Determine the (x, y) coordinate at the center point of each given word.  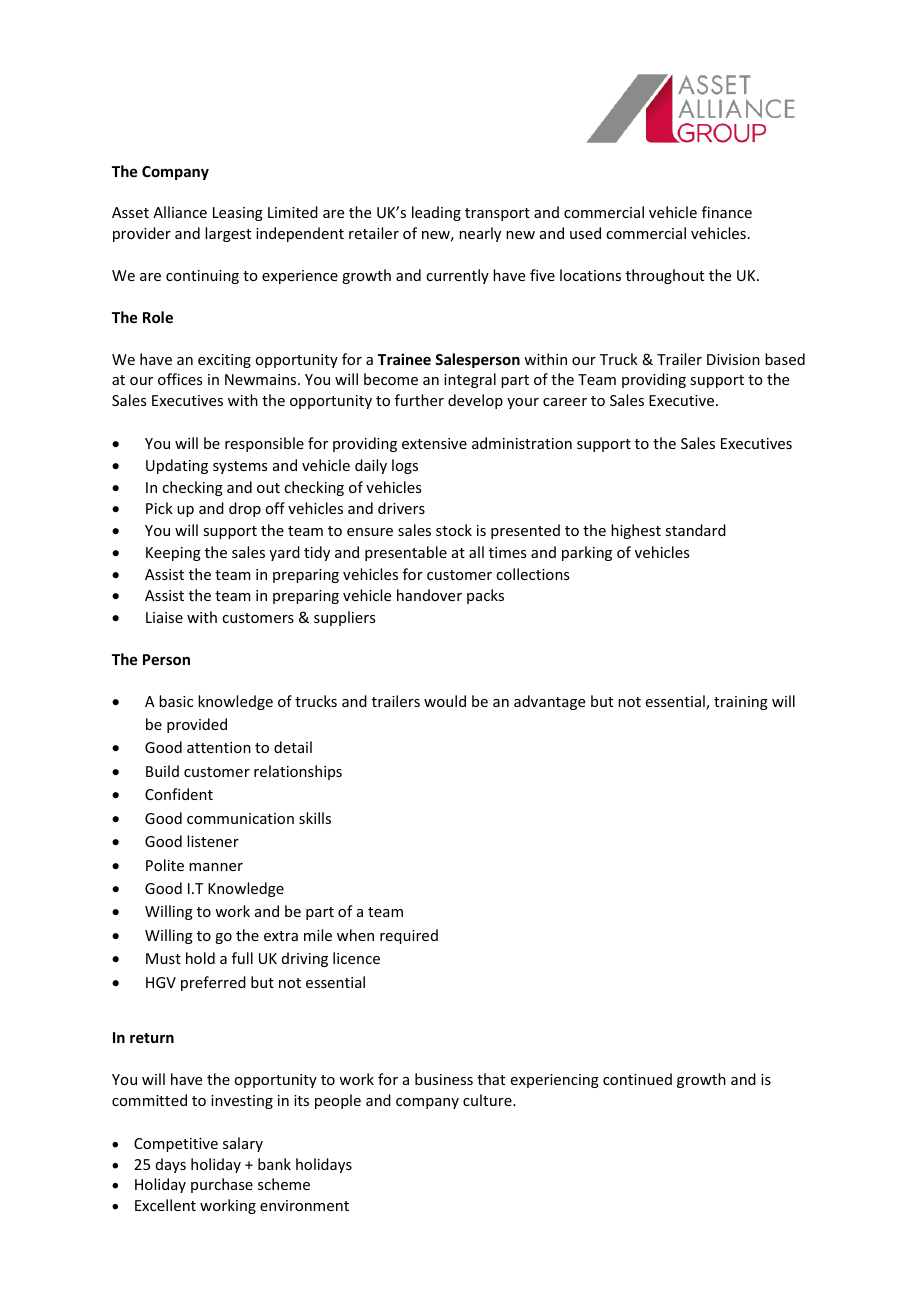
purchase (222, 1185)
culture (488, 1100)
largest (228, 234)
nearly (480, 234)
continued (637, 1079)
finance (727, 212)
